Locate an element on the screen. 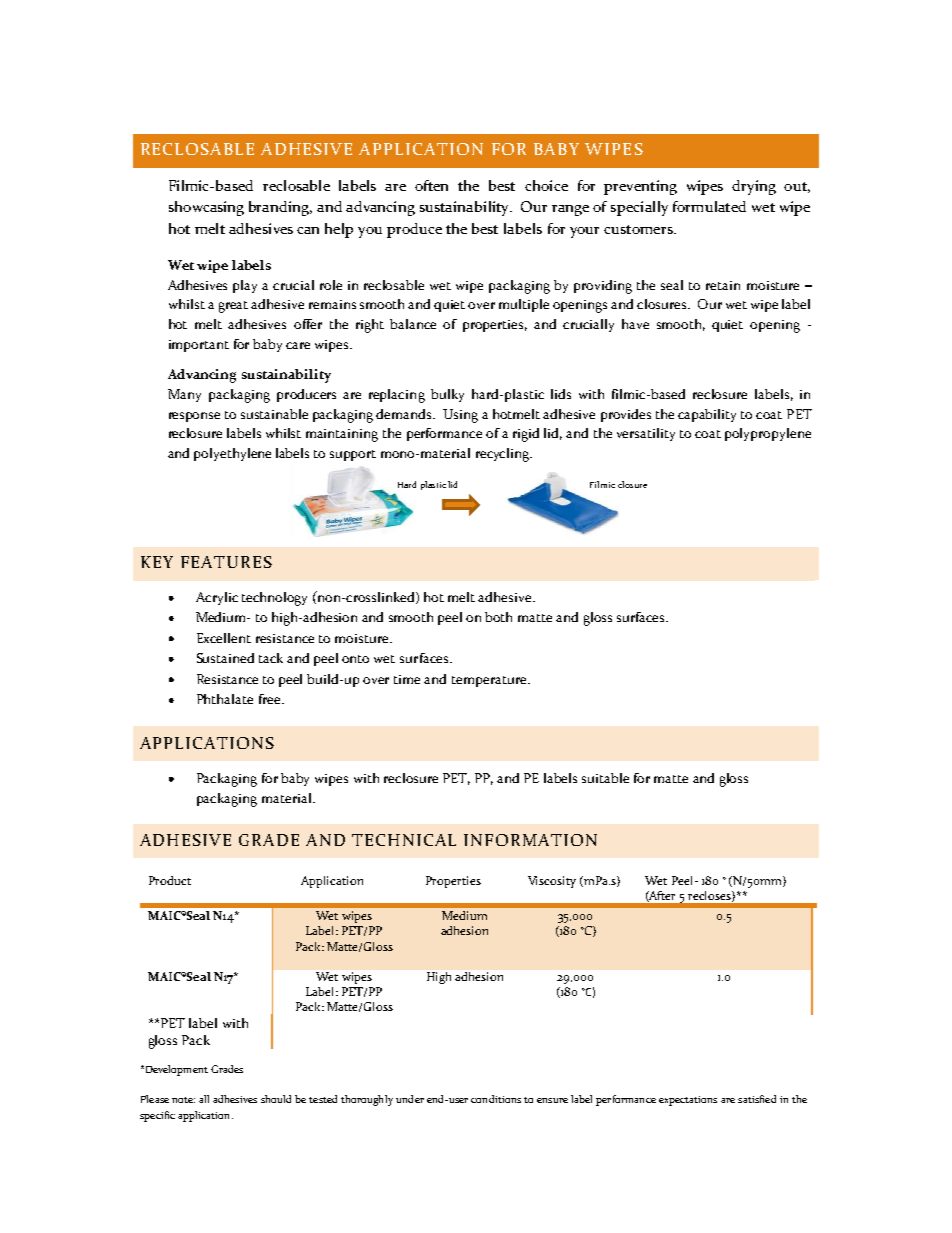  formulated is located at coordinates (709, 206).
